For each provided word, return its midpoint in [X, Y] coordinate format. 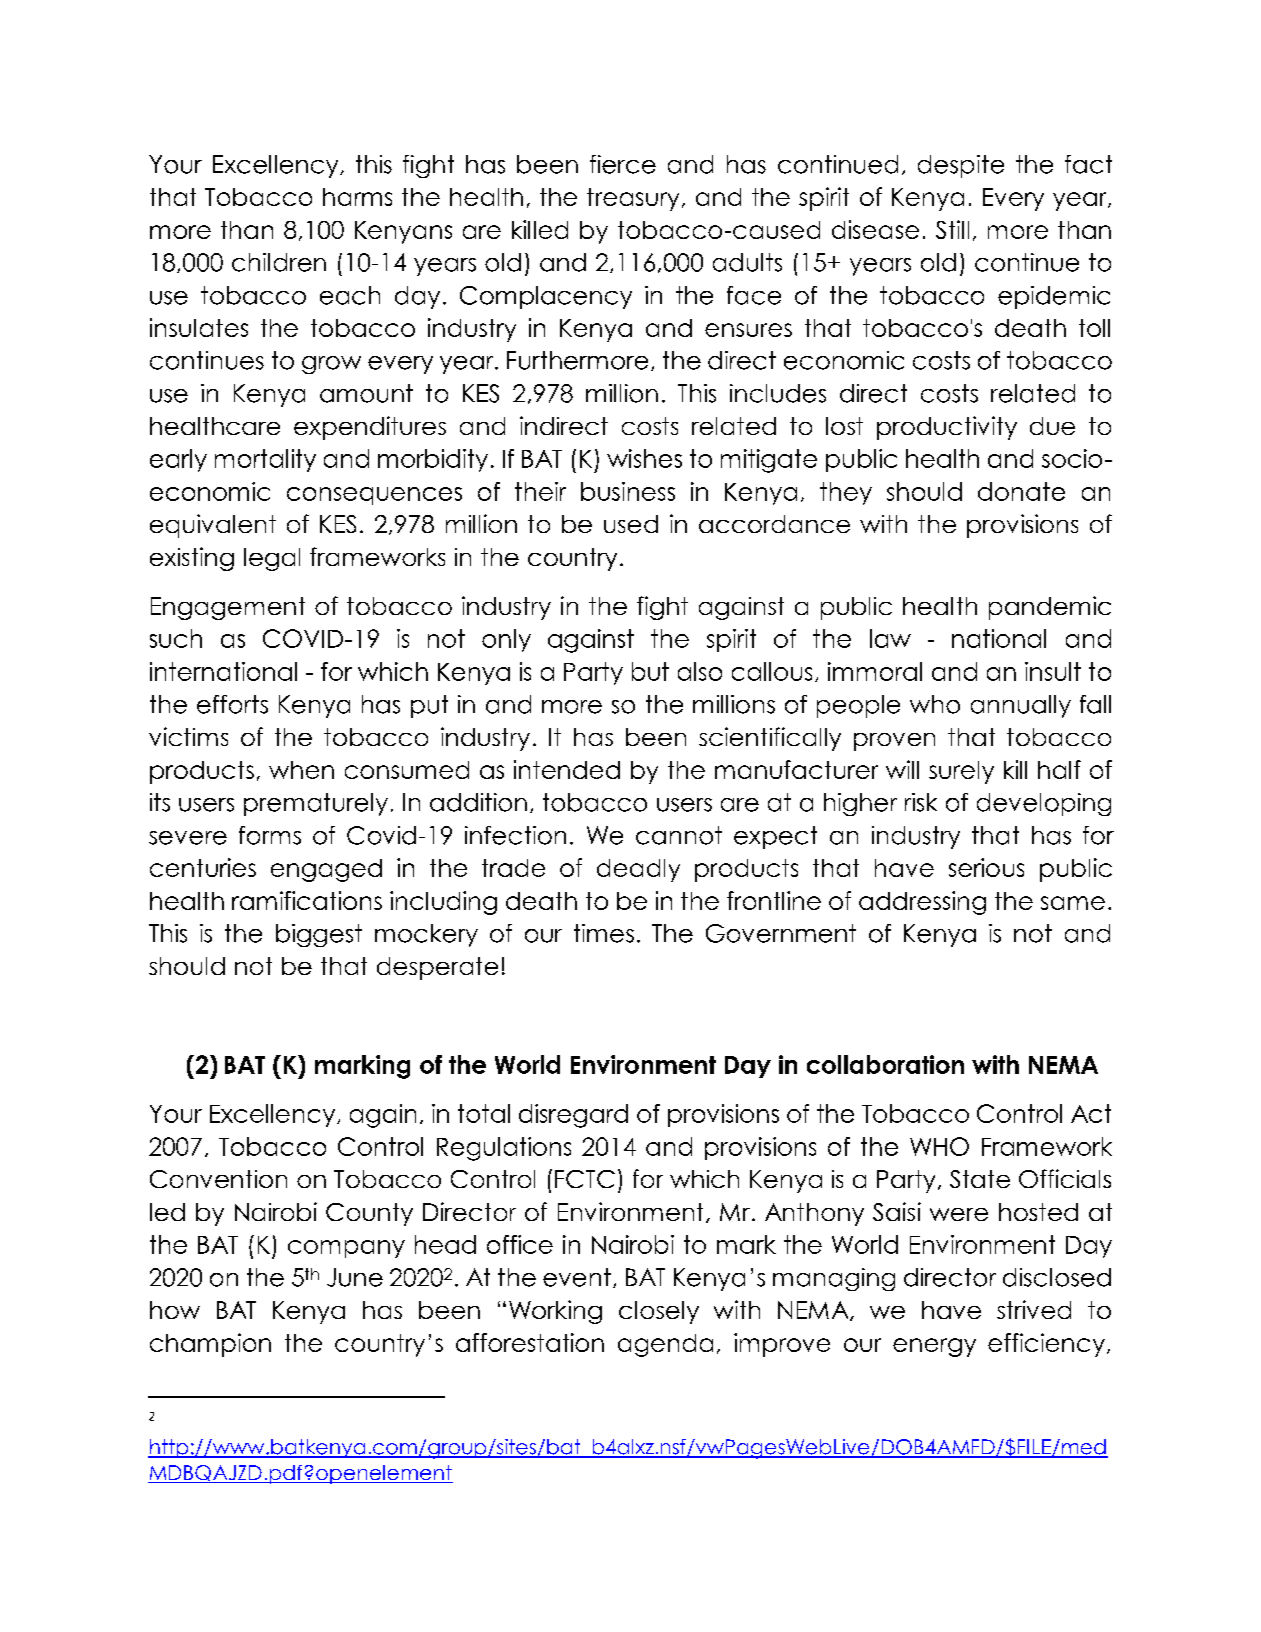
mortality [265, 460]
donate [1021, 491]
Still [952, 229]
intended [567, 769]
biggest [319, 935]
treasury [633, 199]
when [301, 770]
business [628, 491]
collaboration [885, 1064]
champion [210, 1345]
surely [961, 772]
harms [357, 197]
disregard [573, 1116]
